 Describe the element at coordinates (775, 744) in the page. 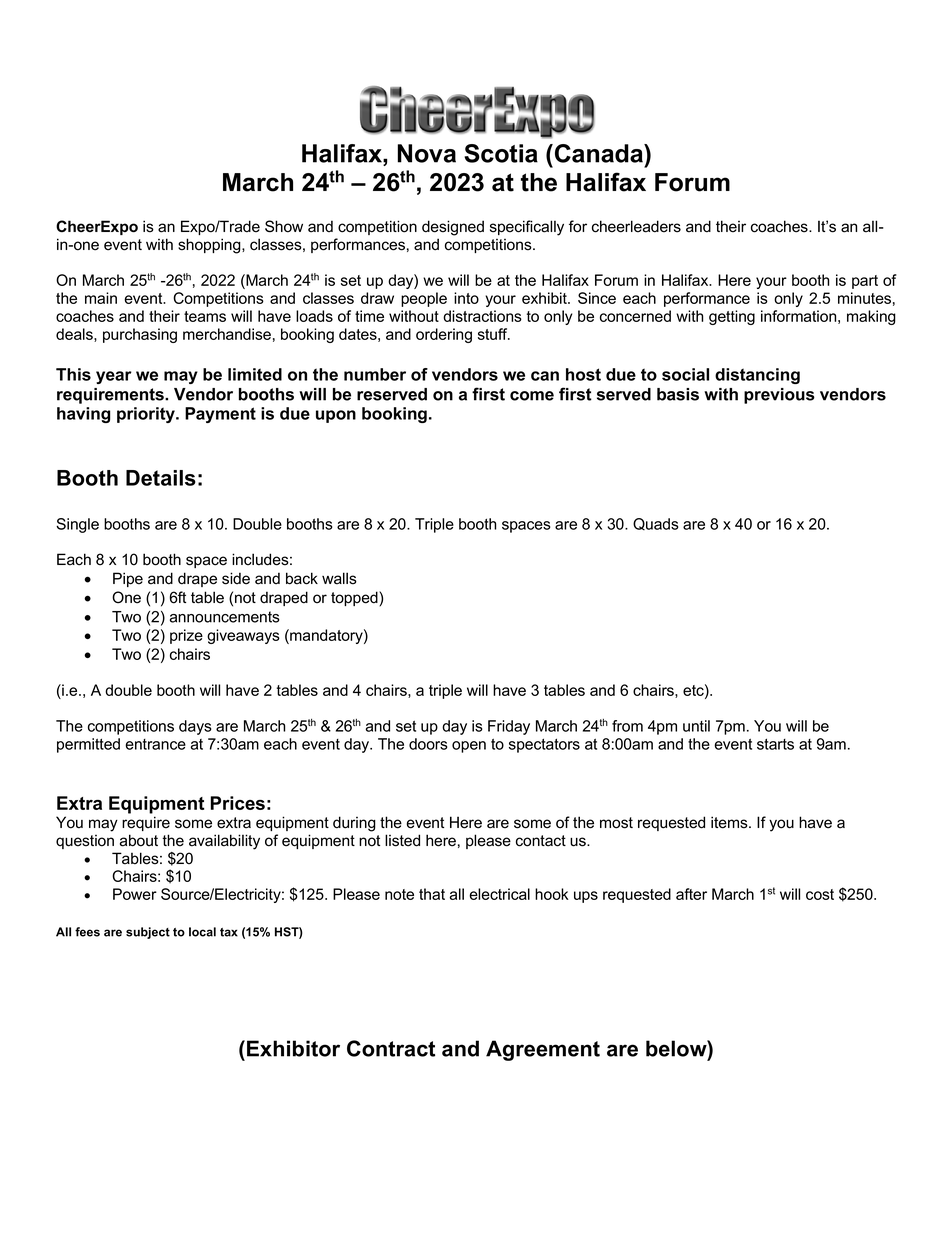

I see `starts` at that location.
